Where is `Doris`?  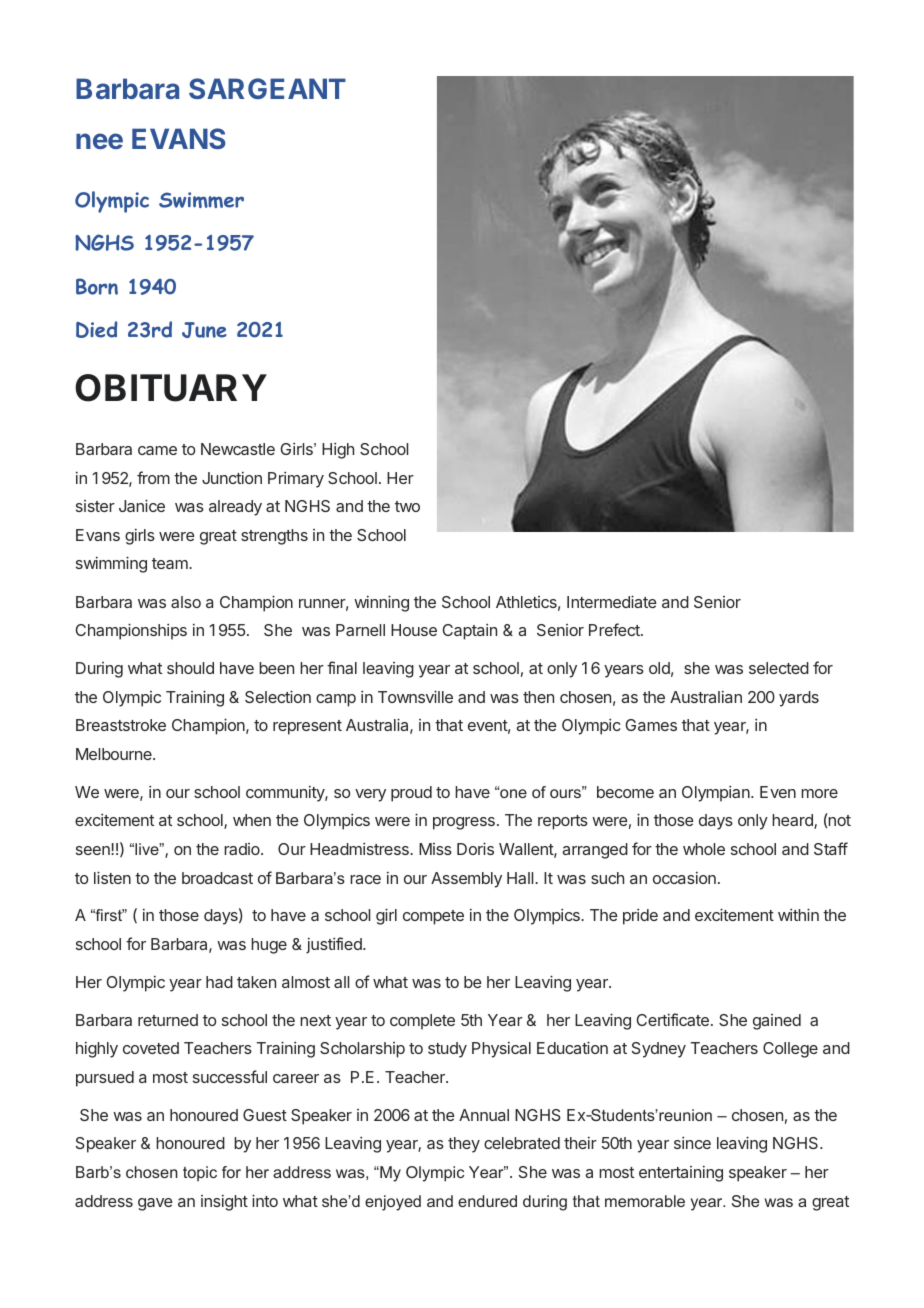 Doris is located at coordinates (475, 848).
